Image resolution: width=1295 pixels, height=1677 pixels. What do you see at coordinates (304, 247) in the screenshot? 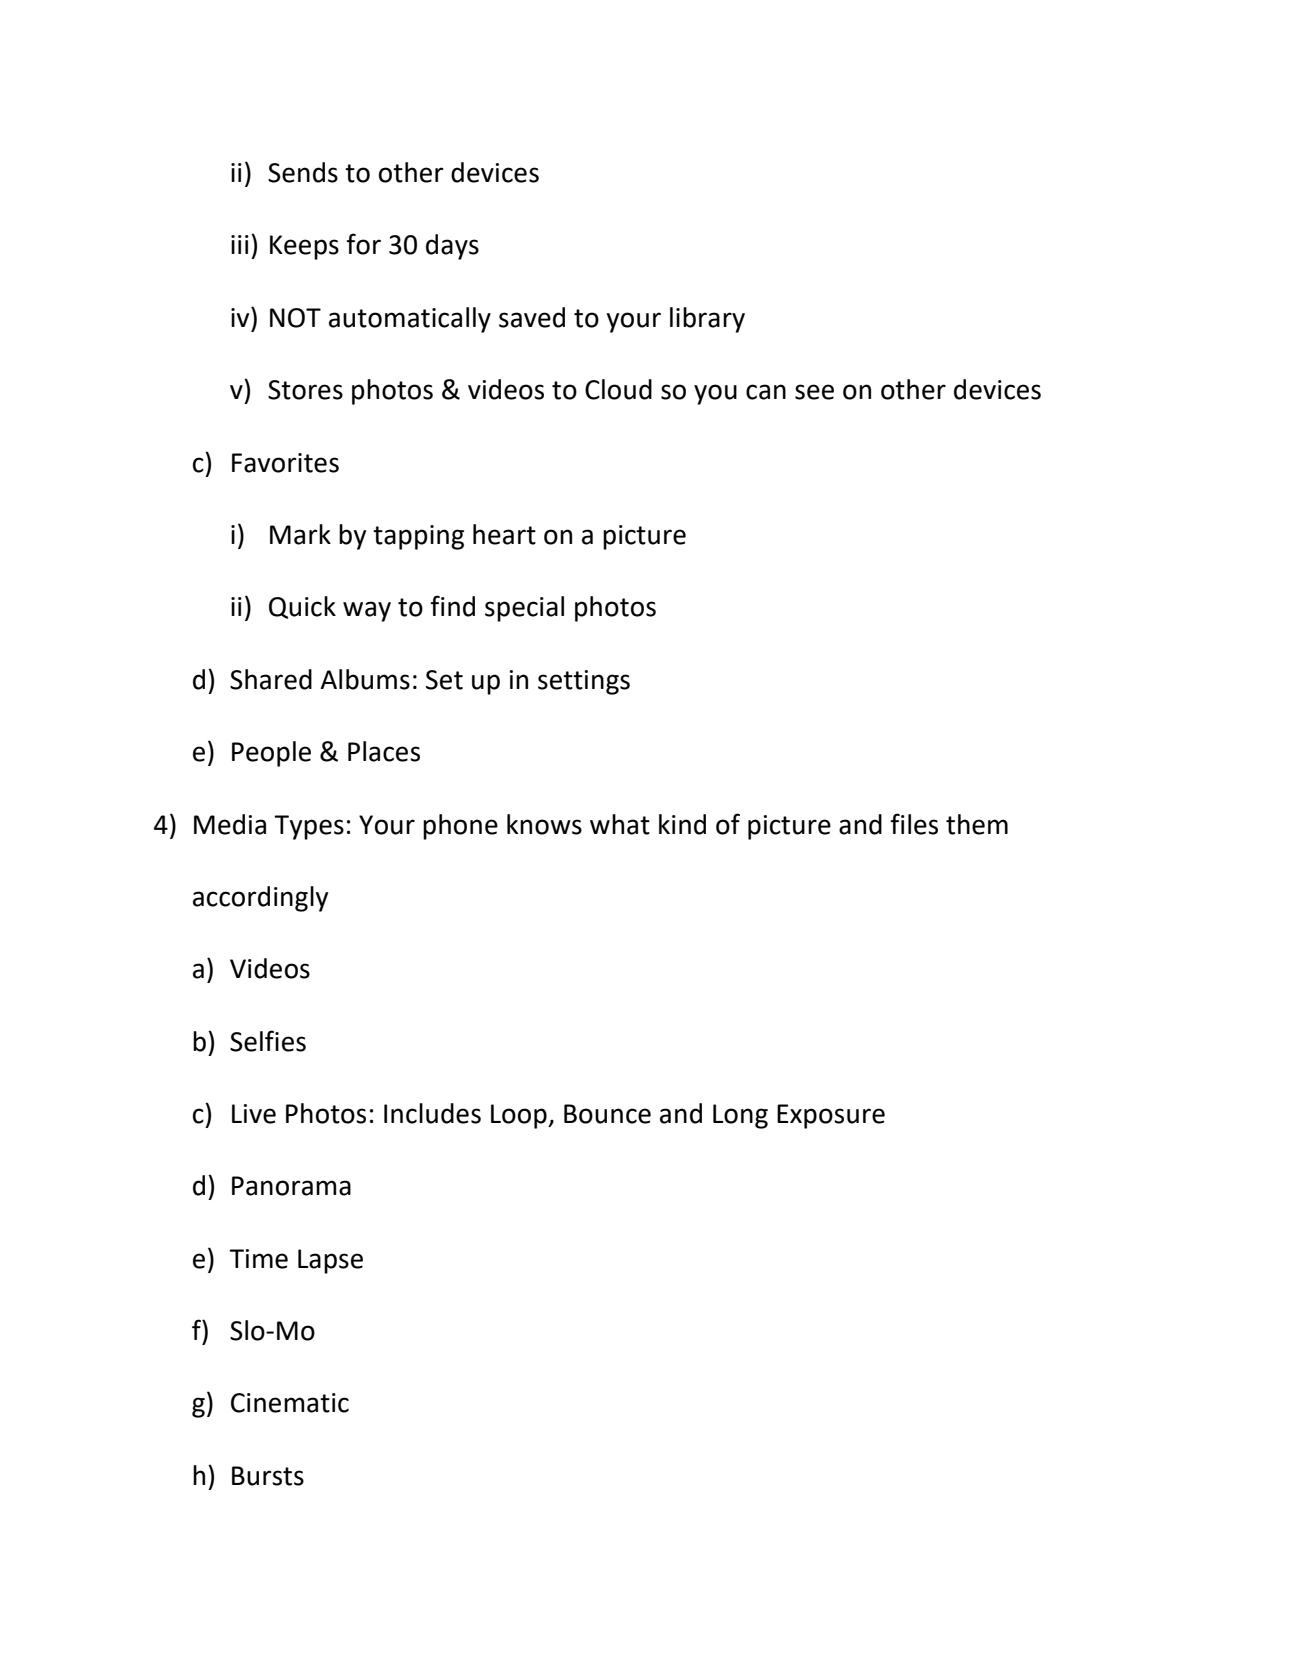
I see `Keeps` at bounding box center [304, 247].
